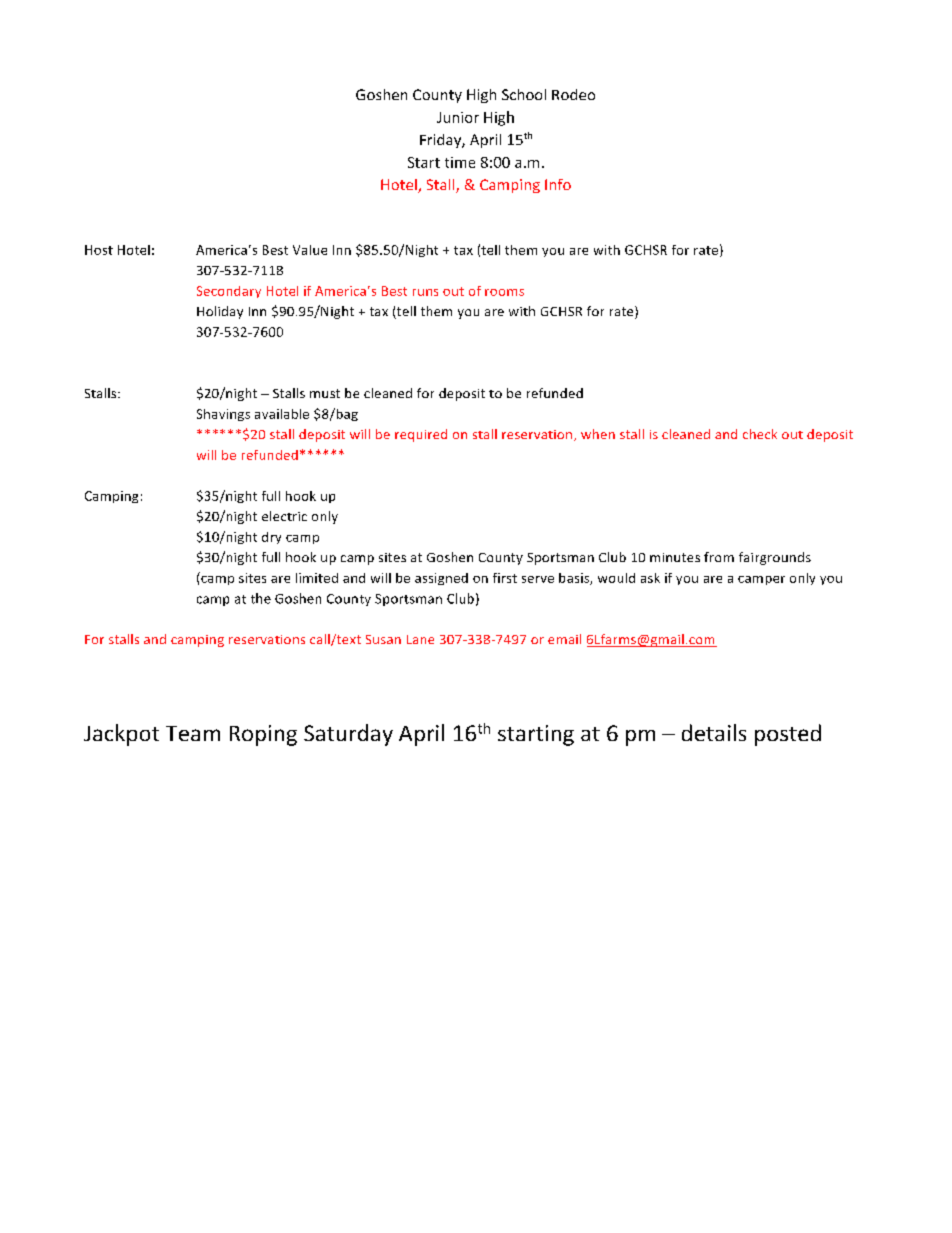  Describe the element at coordinates (193, 733) in the image. I see `Team` at that location.
